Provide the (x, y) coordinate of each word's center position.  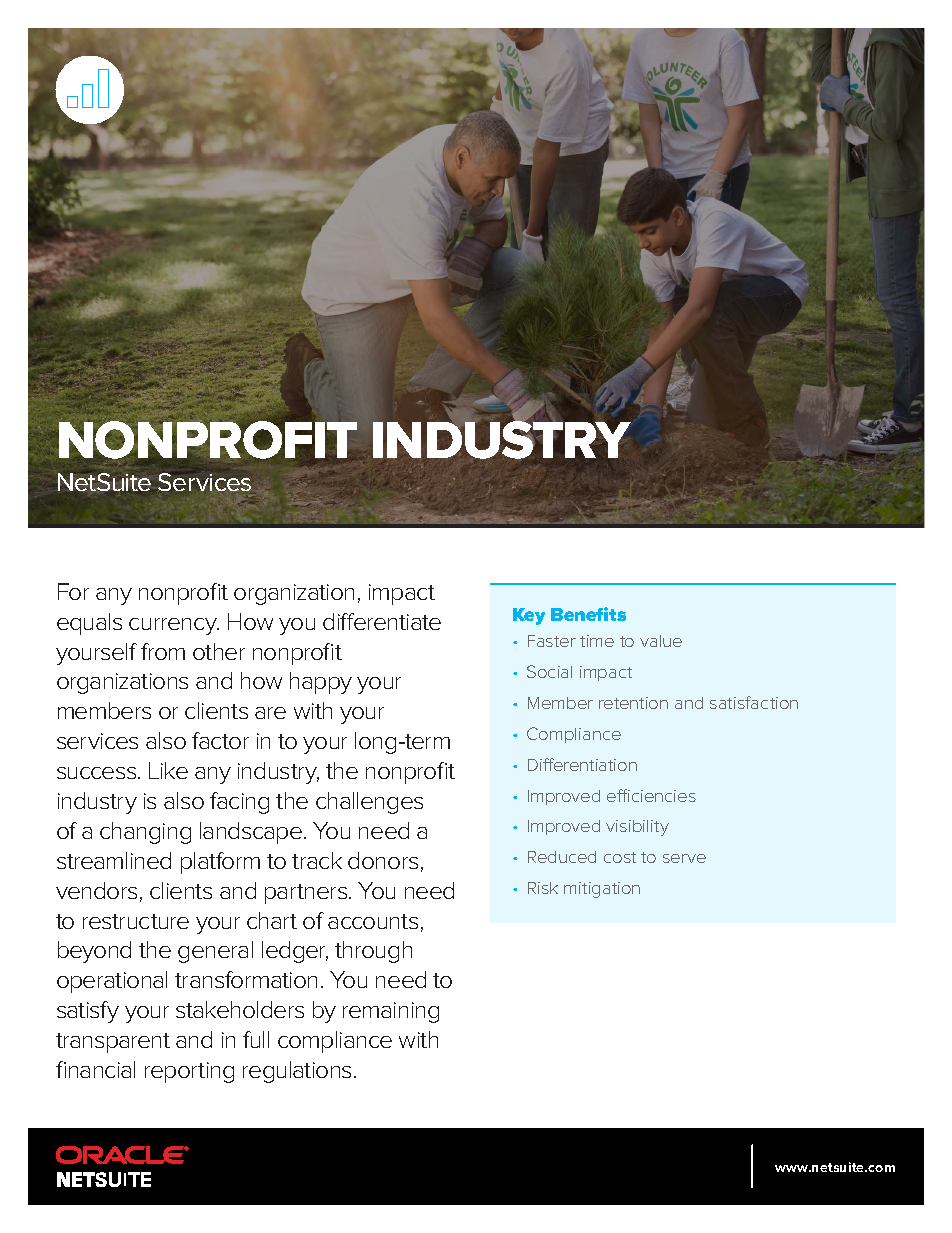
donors (383, 860)
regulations (299, 1072)
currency (174, 626)
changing (145, 833)
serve (684, 858)
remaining (391, 1012)
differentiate (382, 621)
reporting (189, 1072)
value (661, 641)
